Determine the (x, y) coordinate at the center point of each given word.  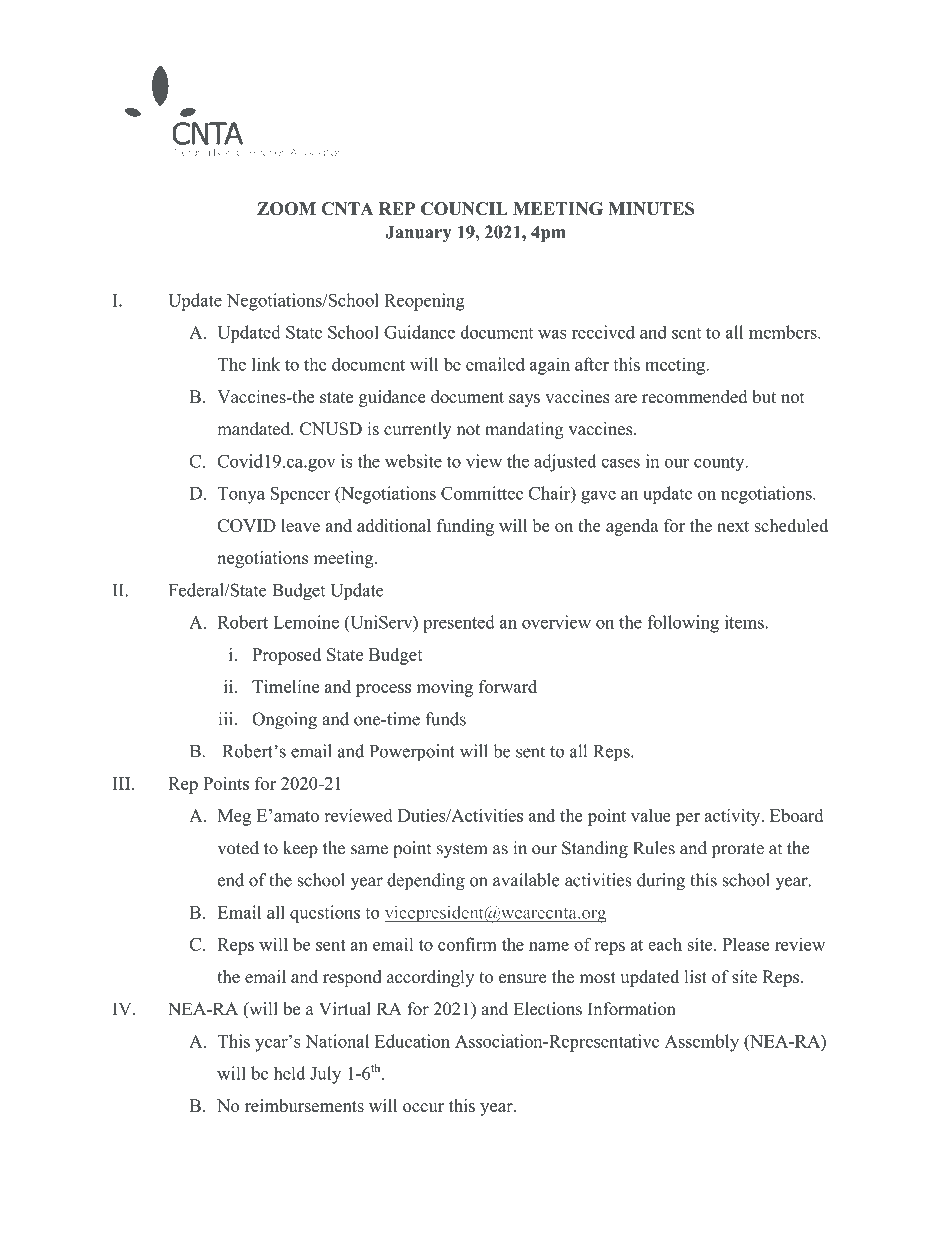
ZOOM (286, 208)
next (733, 526)
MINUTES (651, 208)
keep (300, 849)
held (289, 1073)
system (462, 850)
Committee (482, 493)
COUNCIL (464, 208)
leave (300, 525)
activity (733, 817)
